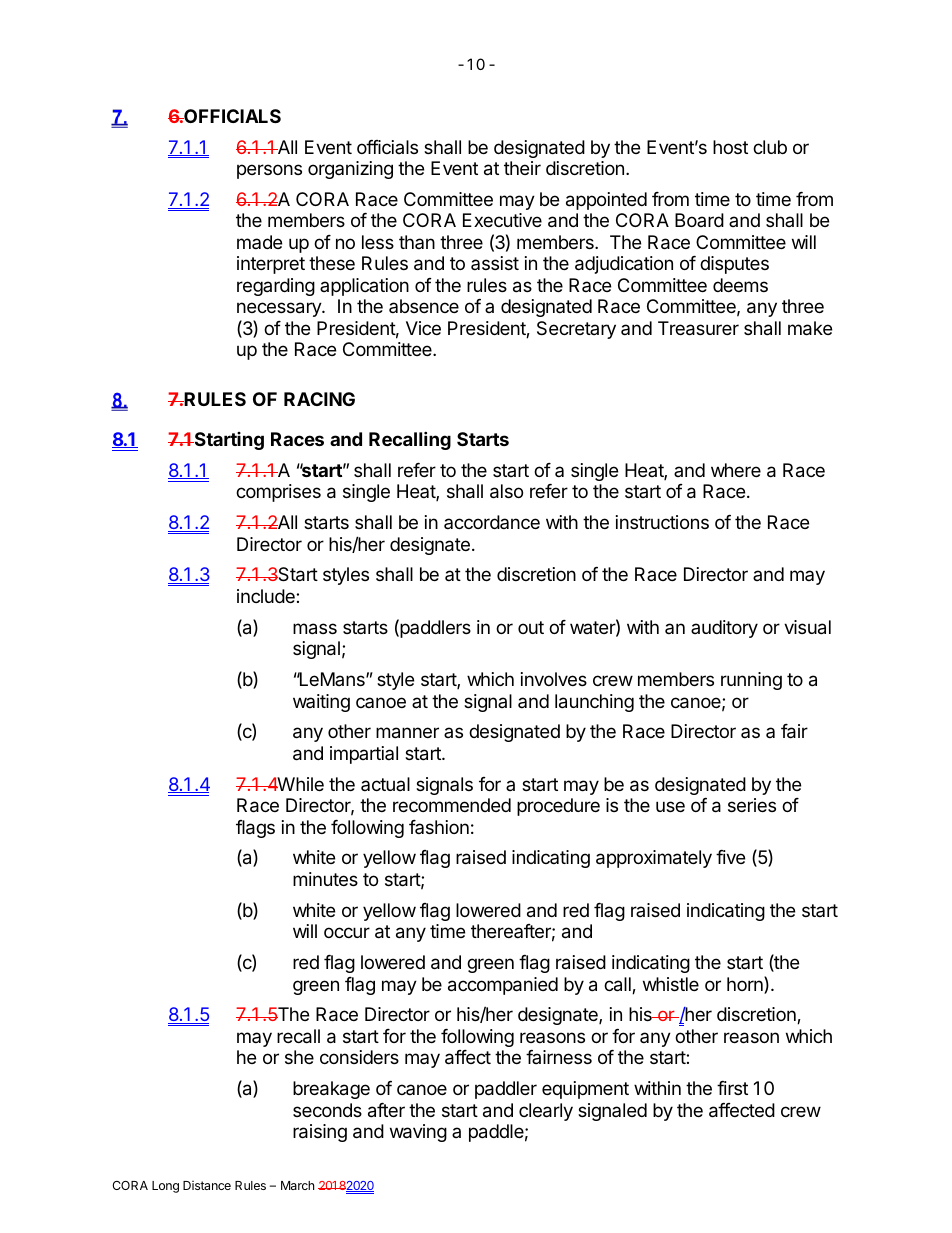 The image size is (952, 1233). What do you see at coordinates (325, 879) in the screenshot?
I see `minutes` at bounding box center [325, 879].
